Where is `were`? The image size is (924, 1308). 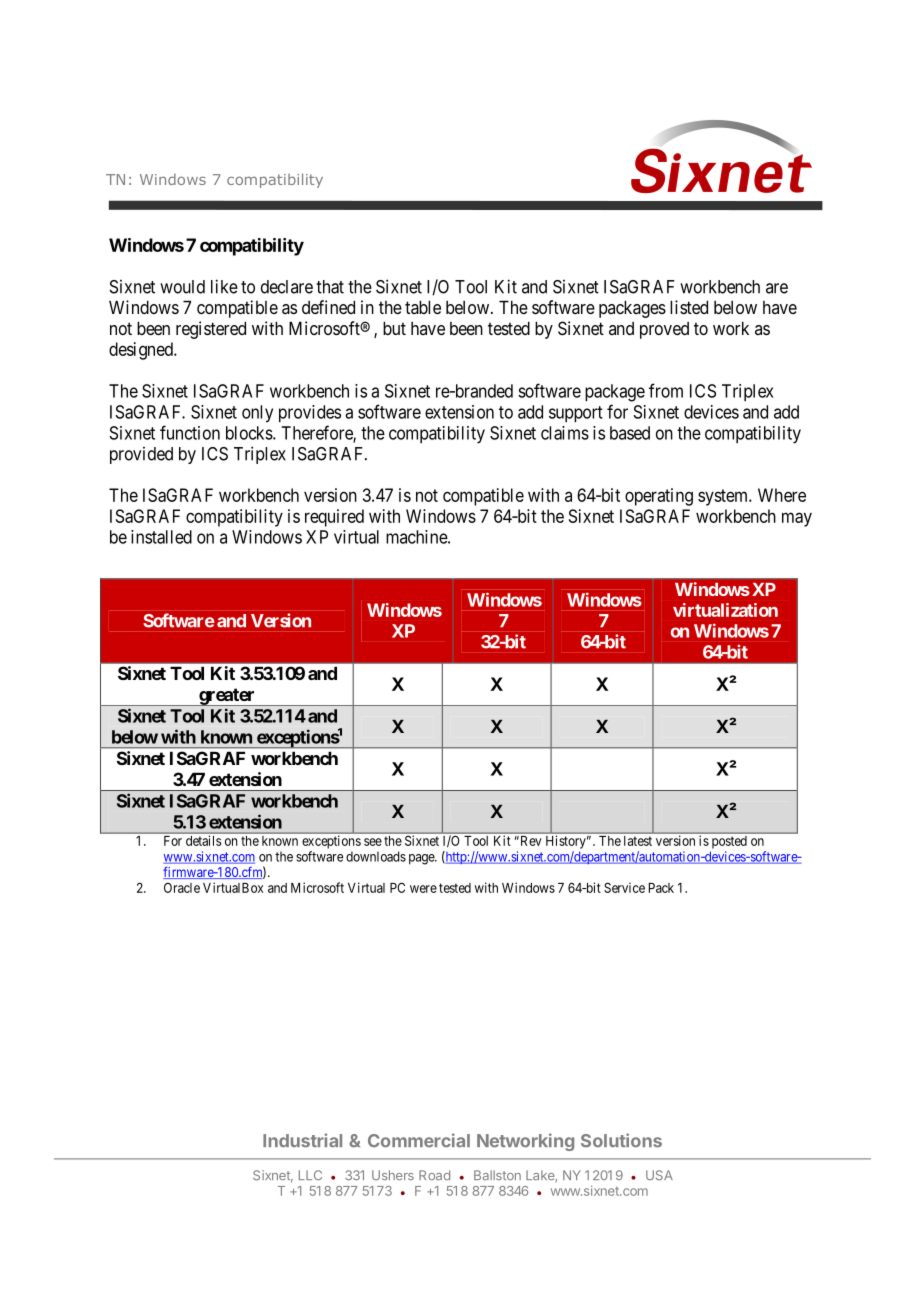
were is located at coordinates (423, 889).
